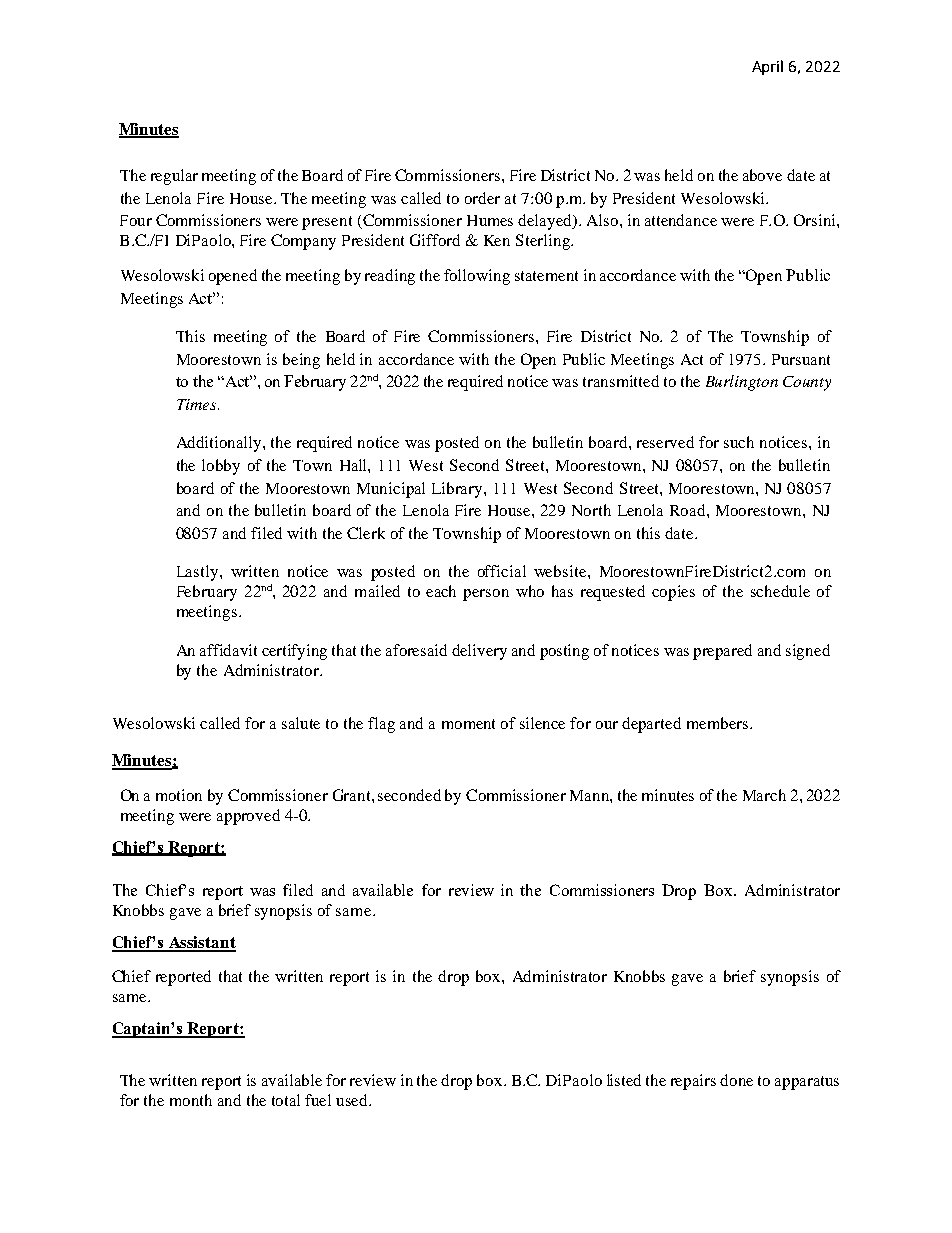  I want to click on regular, so click(174, 177).
